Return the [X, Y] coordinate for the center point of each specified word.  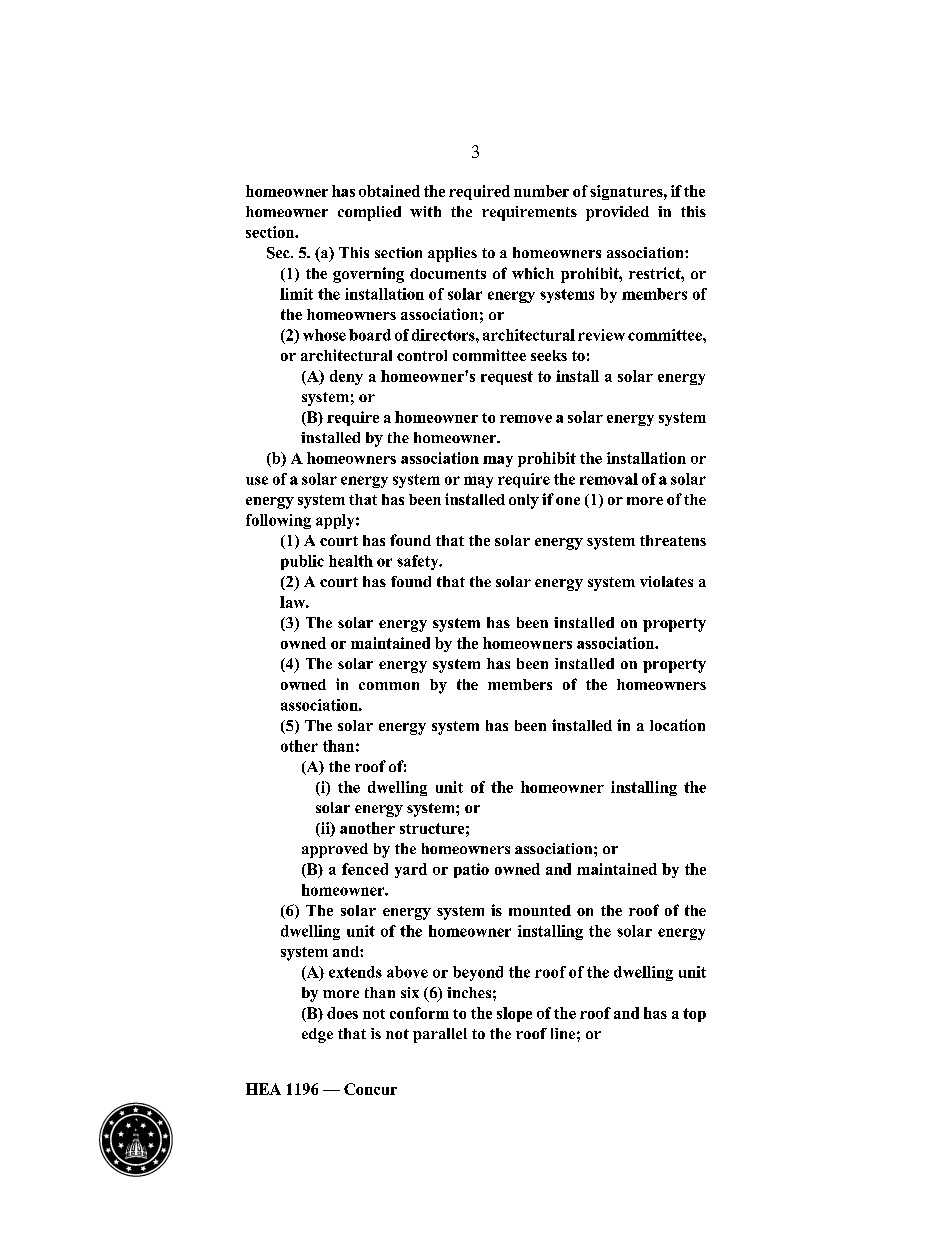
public [302, 562]
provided [617, 213]
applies [452, 254]
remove [526, 419]
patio [471, 870]
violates [666, 581]
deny [346, 377]
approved [335, 850]
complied [369, 213]
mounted [540, 910]
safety [419, 562]
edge [317, 1035]
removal [609, 479]
